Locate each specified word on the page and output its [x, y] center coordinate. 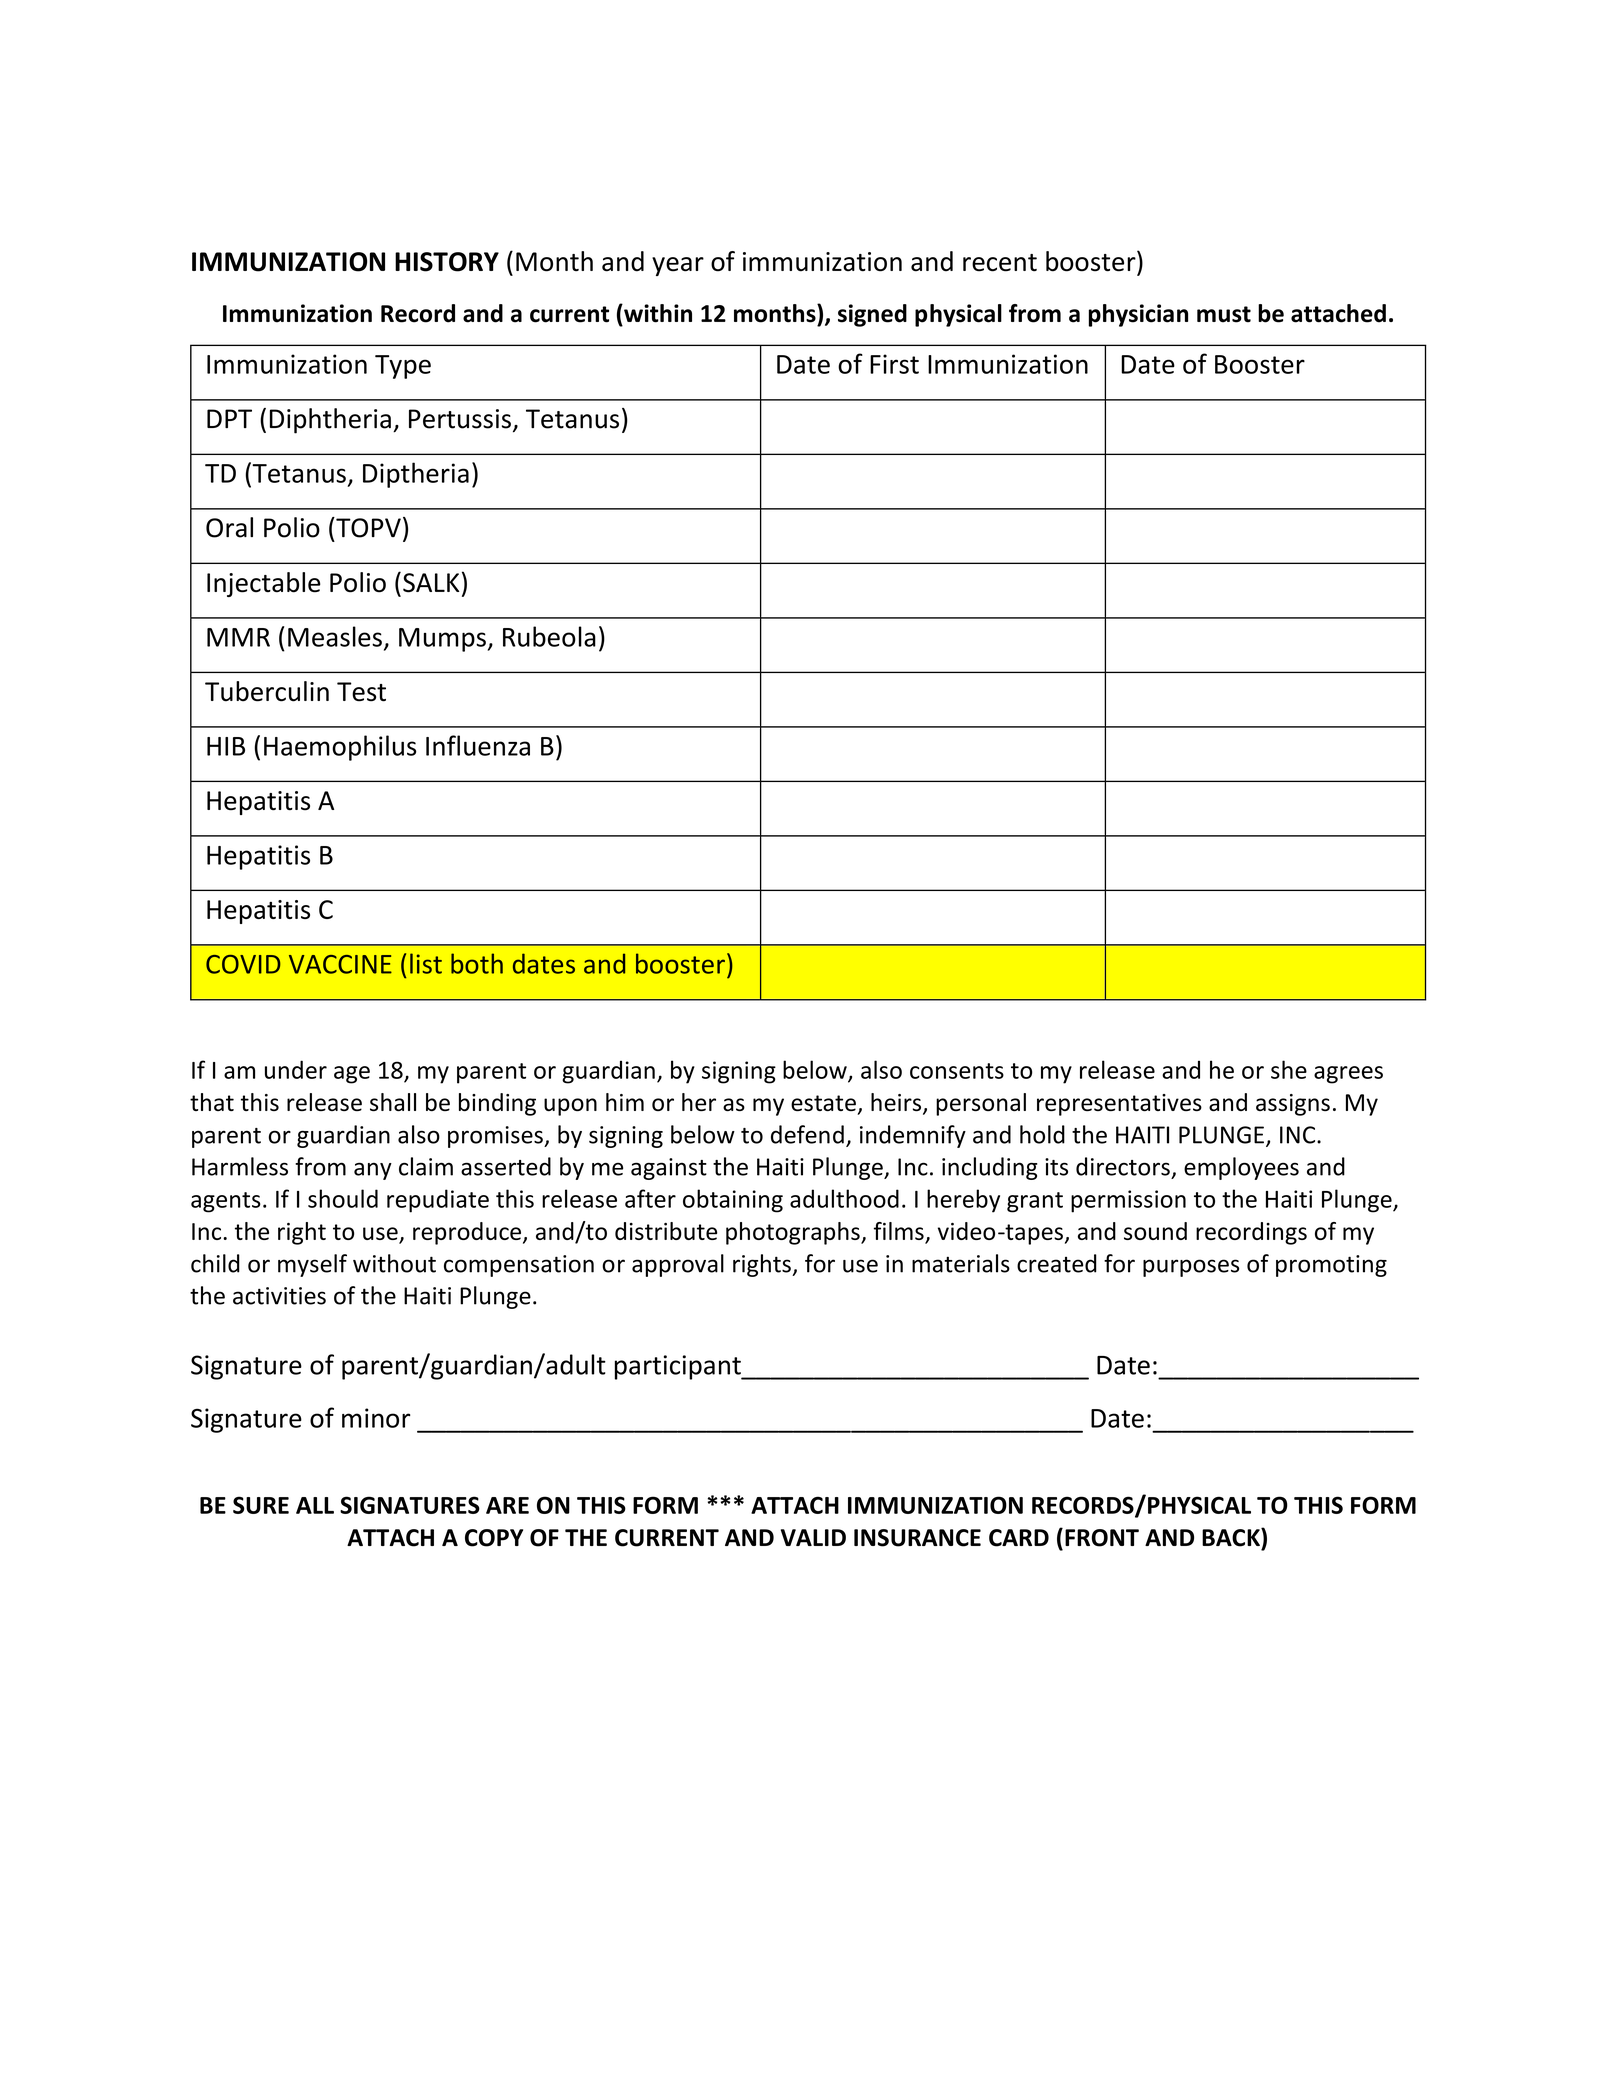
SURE [261, 1505]
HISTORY [447, 262]
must [1224, 314]
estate [823, 1103]
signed [872, 315]
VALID [813, 1537]
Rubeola [549, 636]
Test [361, 692]
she [1289, 1069]
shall [393, 1102]
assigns [1293, 1105]
